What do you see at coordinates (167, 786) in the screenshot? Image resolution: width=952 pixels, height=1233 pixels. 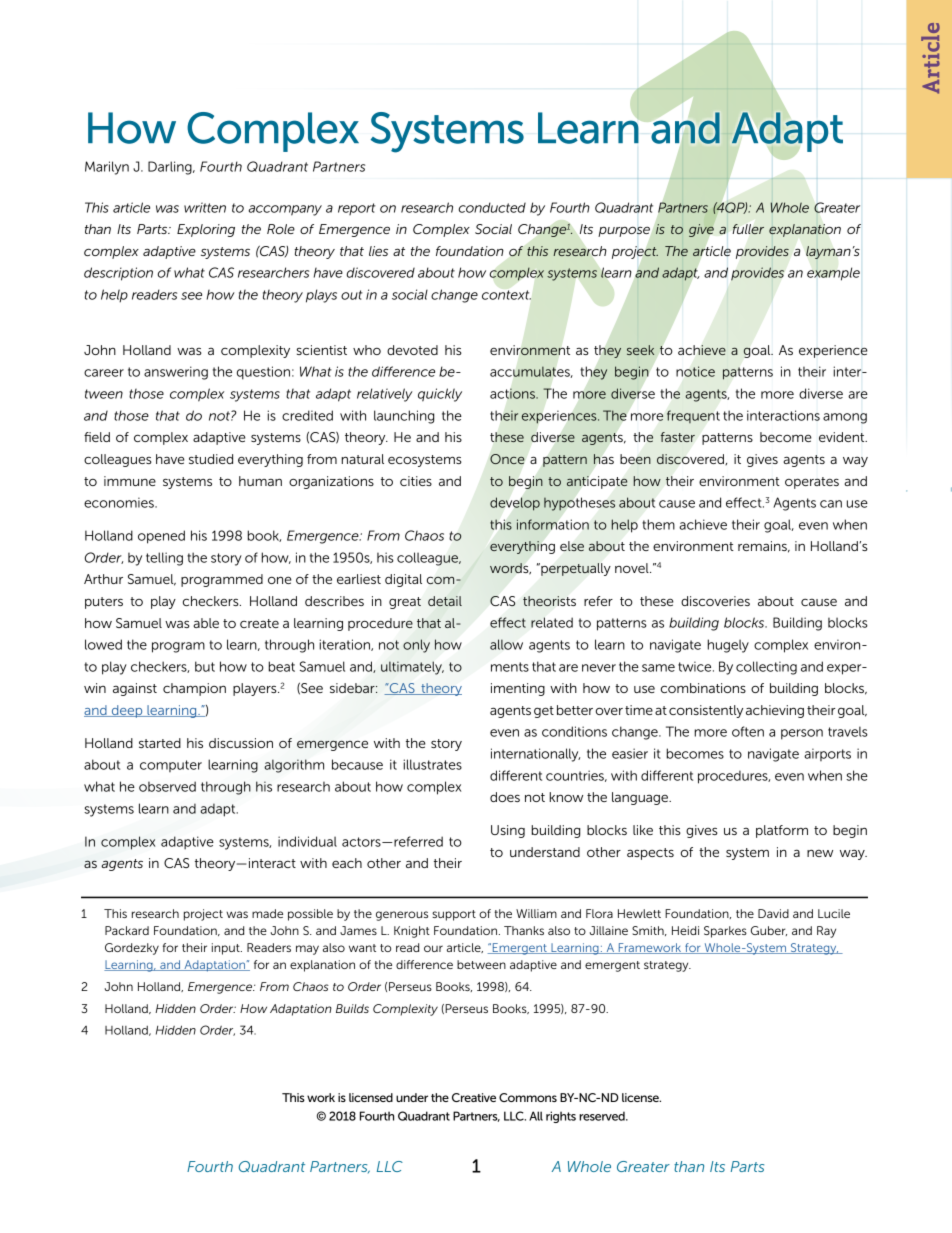 I see `observed` at bounding box center [167, 786].
